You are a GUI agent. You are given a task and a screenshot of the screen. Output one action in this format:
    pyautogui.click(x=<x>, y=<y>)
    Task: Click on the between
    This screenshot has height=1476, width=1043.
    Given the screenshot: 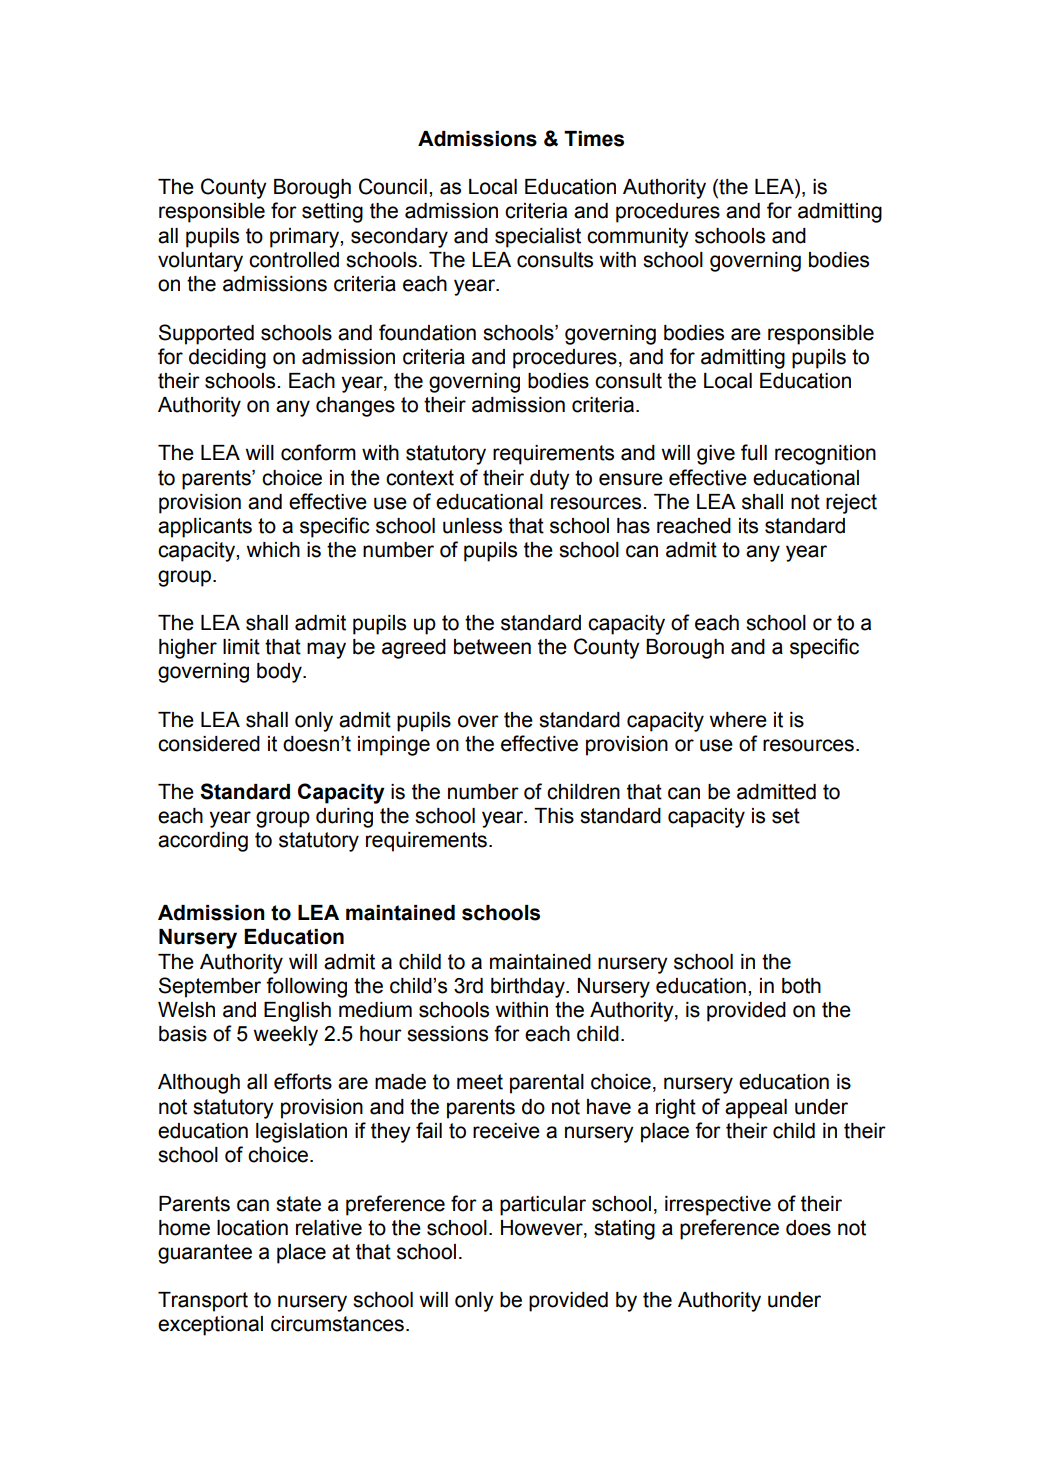 What is the action you would take?
    pyautogui.click(x=492, y=647)
